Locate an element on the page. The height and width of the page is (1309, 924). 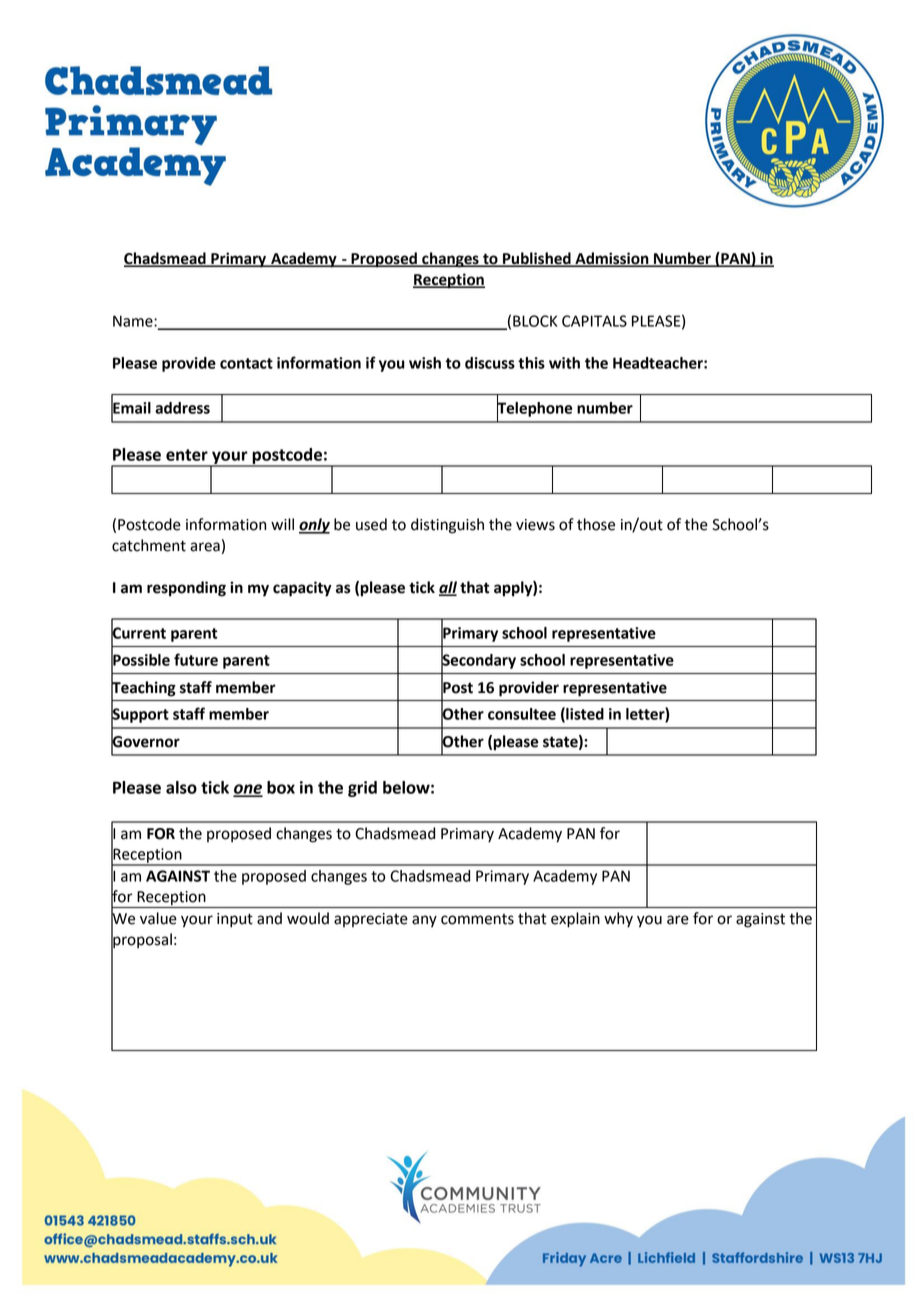
wish is located at coordinates (425, 363).
